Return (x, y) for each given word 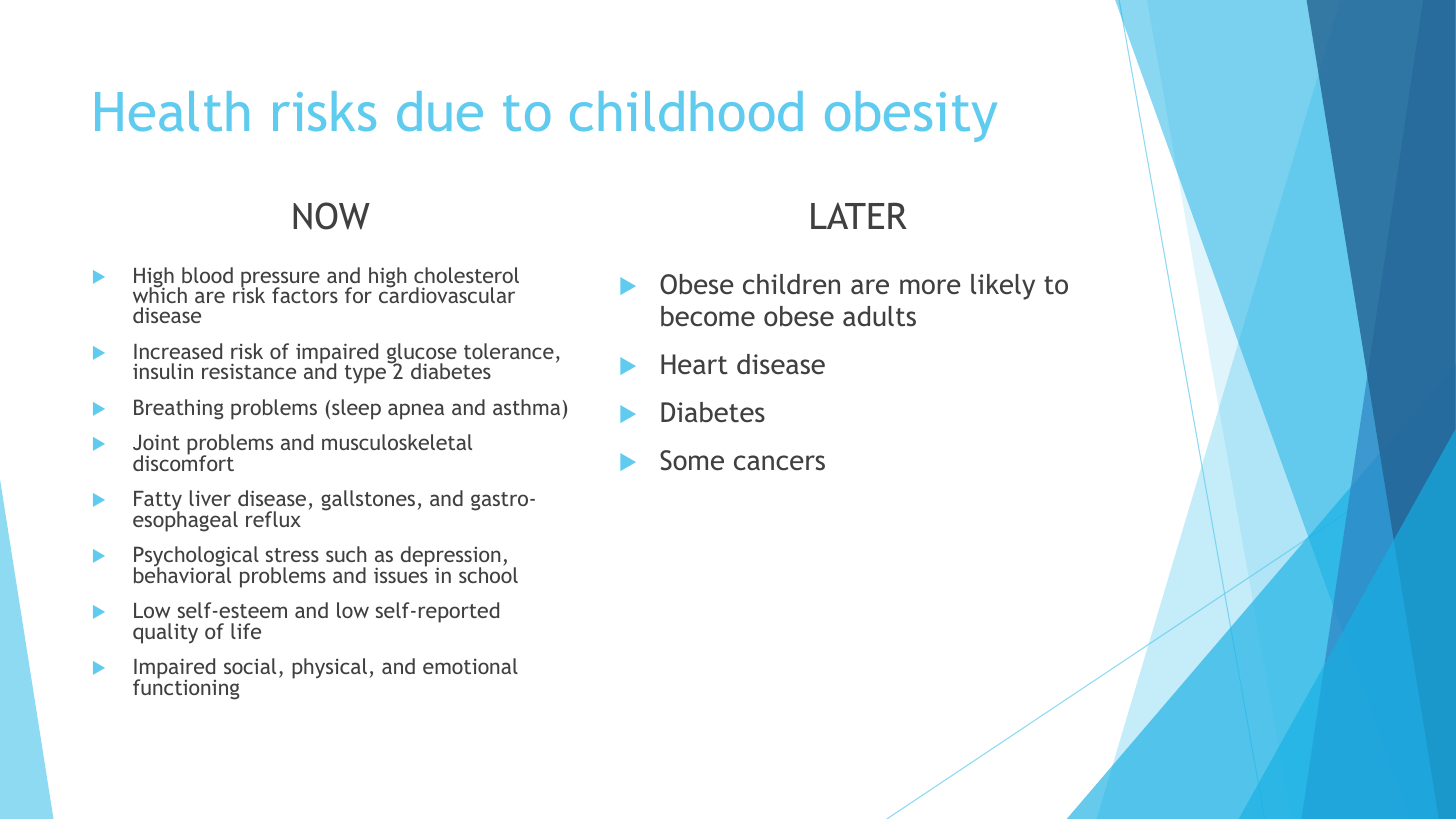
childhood (686, 111)
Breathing (178, 409)
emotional (470, 666)
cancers (779, 462)
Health (172, 111)
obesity (911, 116)
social (250, 666)
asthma (526, 407)
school (488, 574)
